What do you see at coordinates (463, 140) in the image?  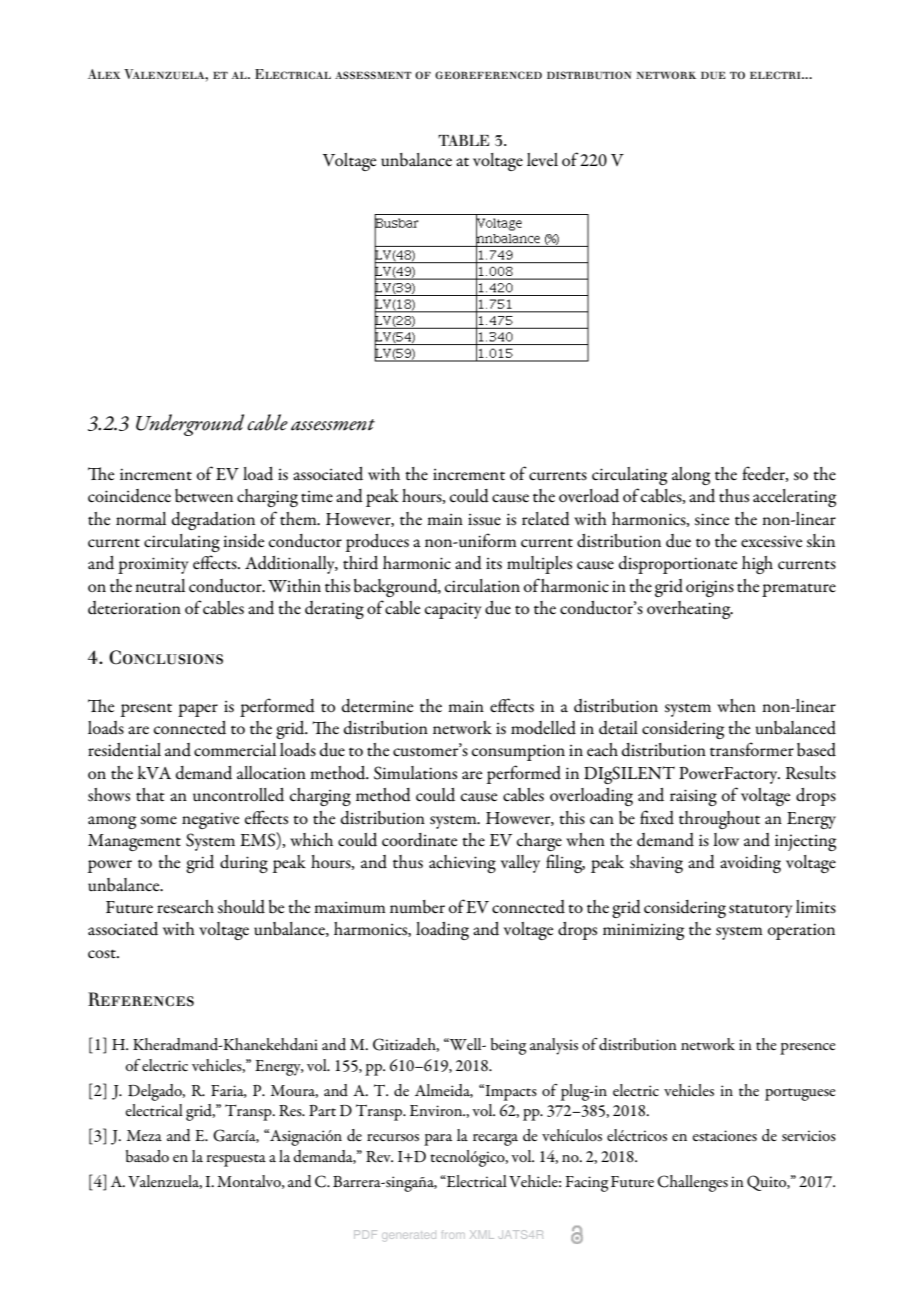 I see `TABLE` at bounding box center [463, 140].
